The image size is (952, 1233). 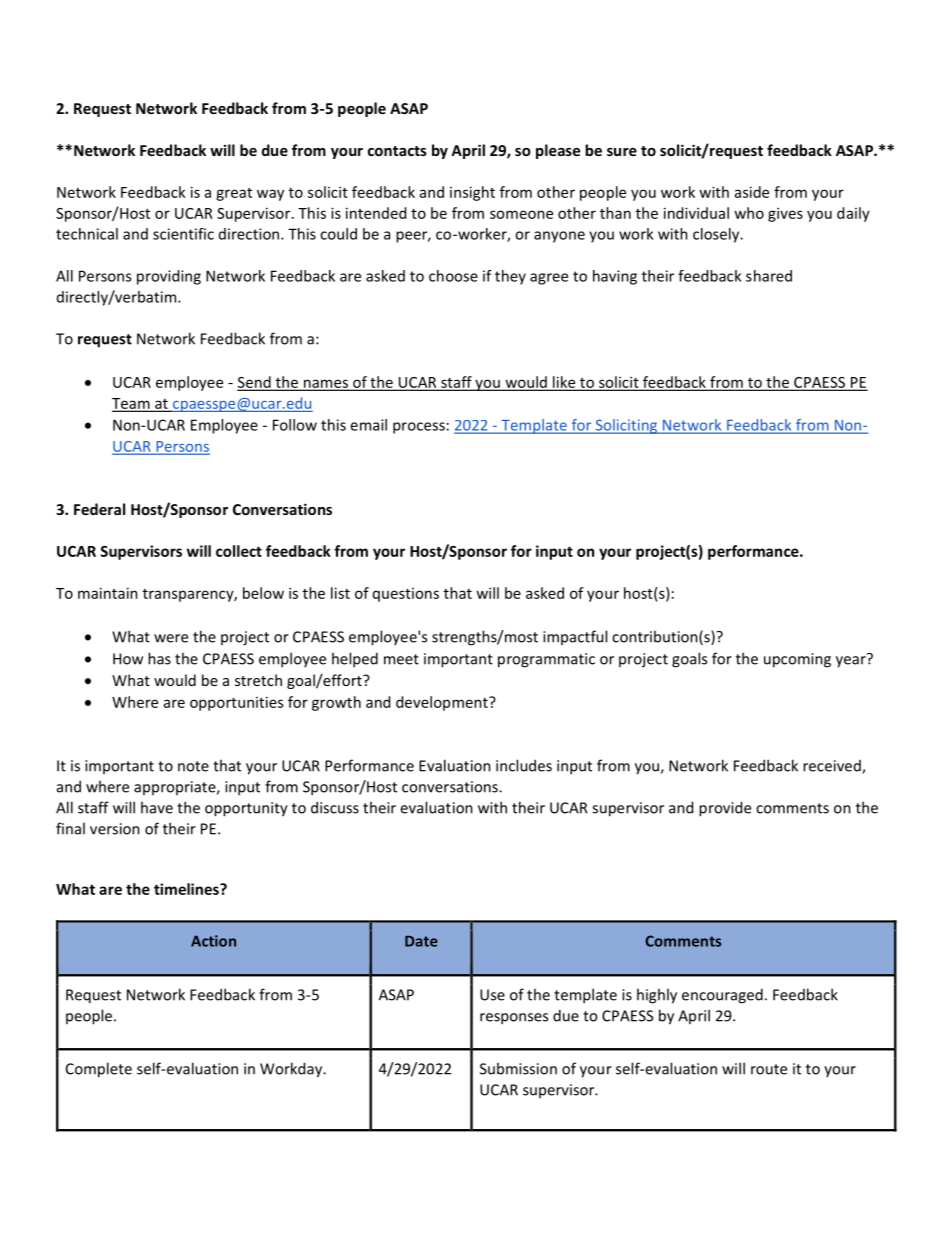 I want to click on insight, so click(x=472, y=193).
